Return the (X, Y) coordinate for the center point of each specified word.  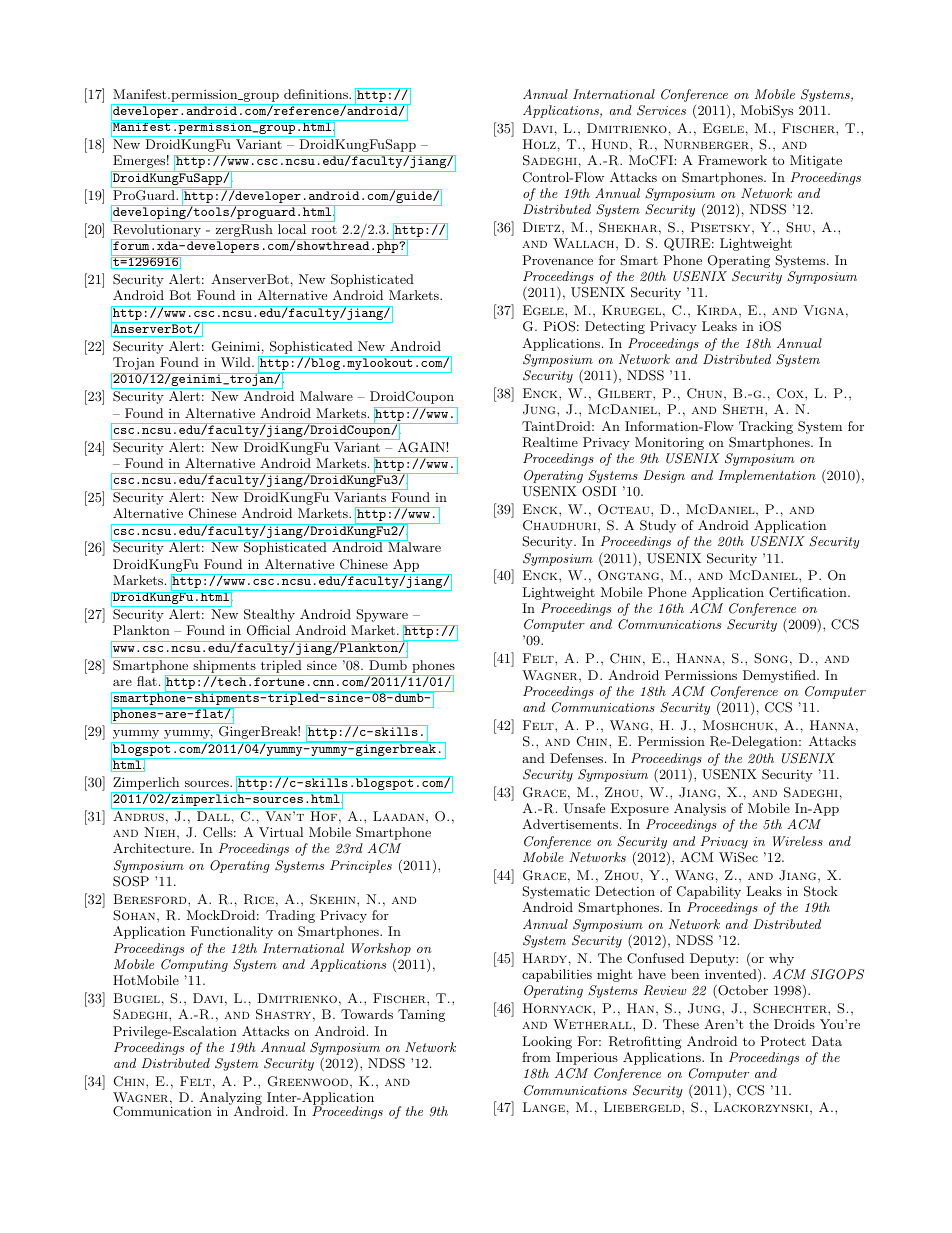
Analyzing (230, 1100)
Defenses (578, 758)
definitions (317, 94)
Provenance (557, 260)
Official (268, 630)
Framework (732, 160)
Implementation (767, 476)
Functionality (232, 932)
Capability (709, 892)
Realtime (550, 442)
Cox (791, 393)
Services (661, 110)
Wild (237, 362)
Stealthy (269, 615)
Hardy (545, 958)
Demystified (780, 676)
